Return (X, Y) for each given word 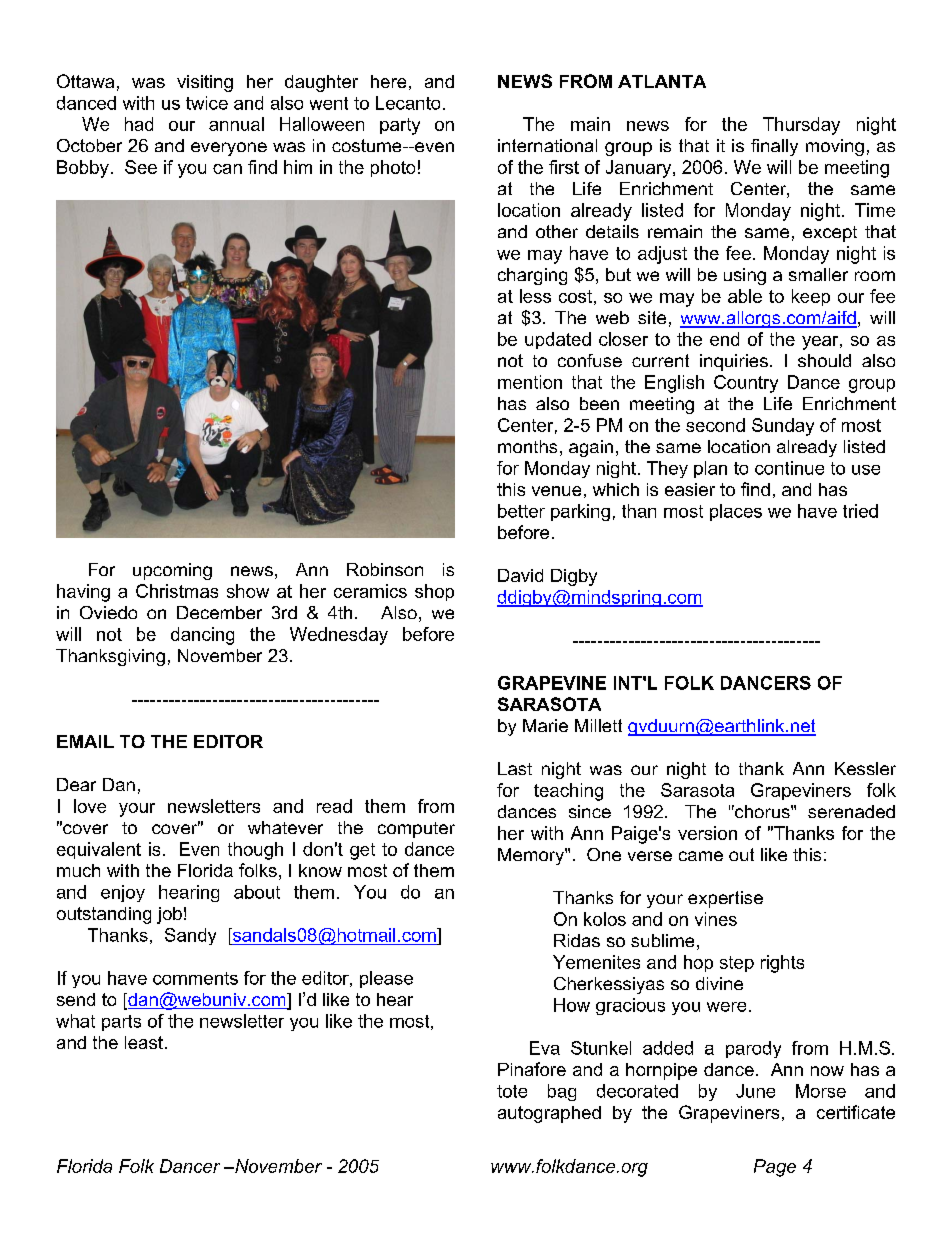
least (144, 1042)
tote (512, 1091)
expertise (725, 899)
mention (530, 382)
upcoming (172, 571)
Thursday (801, 126)
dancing (202, 636)
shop (434, 592)
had (139, 124)
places (736, 512)
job (169, 915)
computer (416, 830)
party (400, 126)
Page (775, 1168)
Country (746, 384)
